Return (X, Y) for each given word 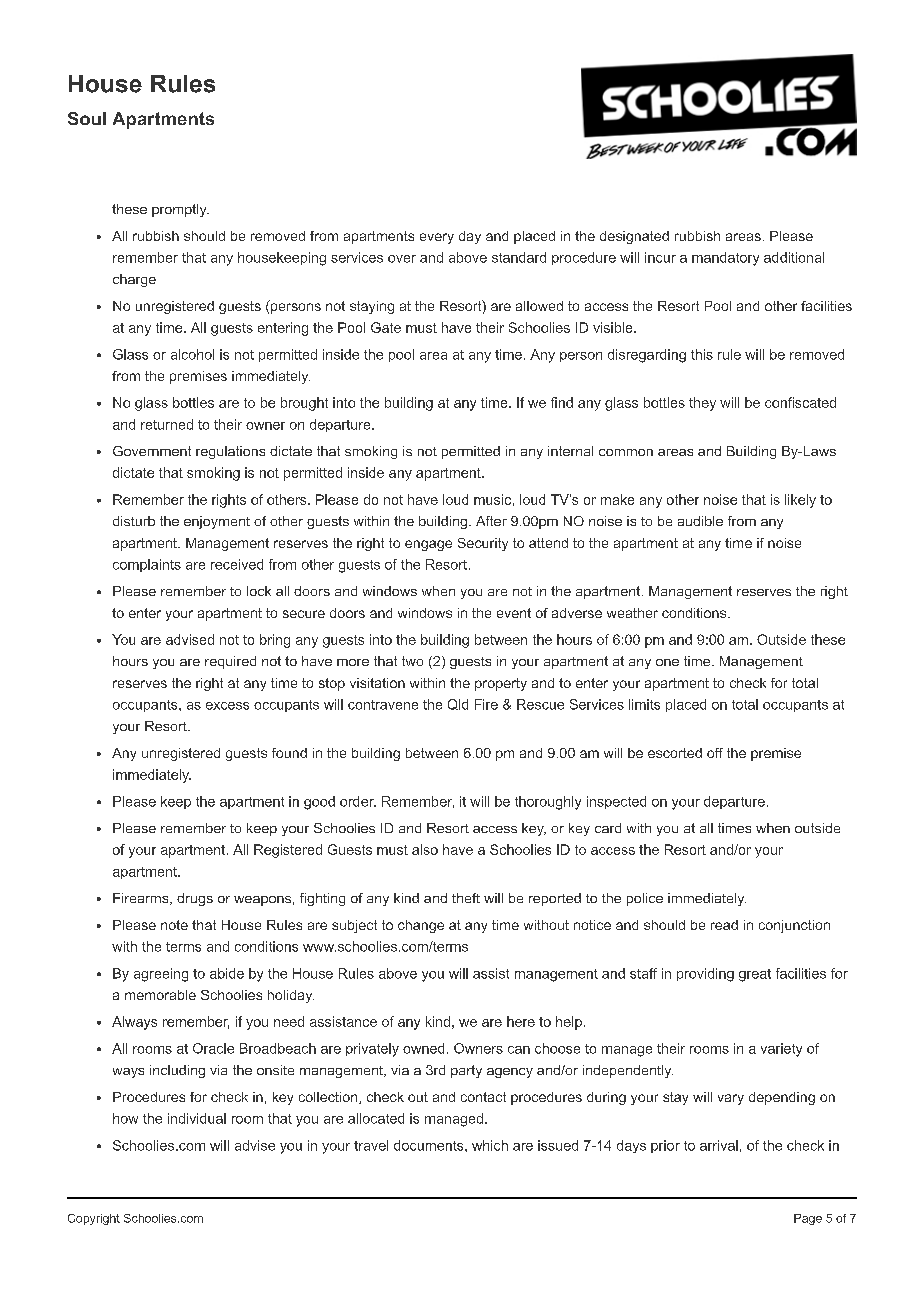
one (667, 662)
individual (197, 1118)
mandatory (725, 259)
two (412, 661)
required (230, 662)
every (437, 238)
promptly (180, 210)
